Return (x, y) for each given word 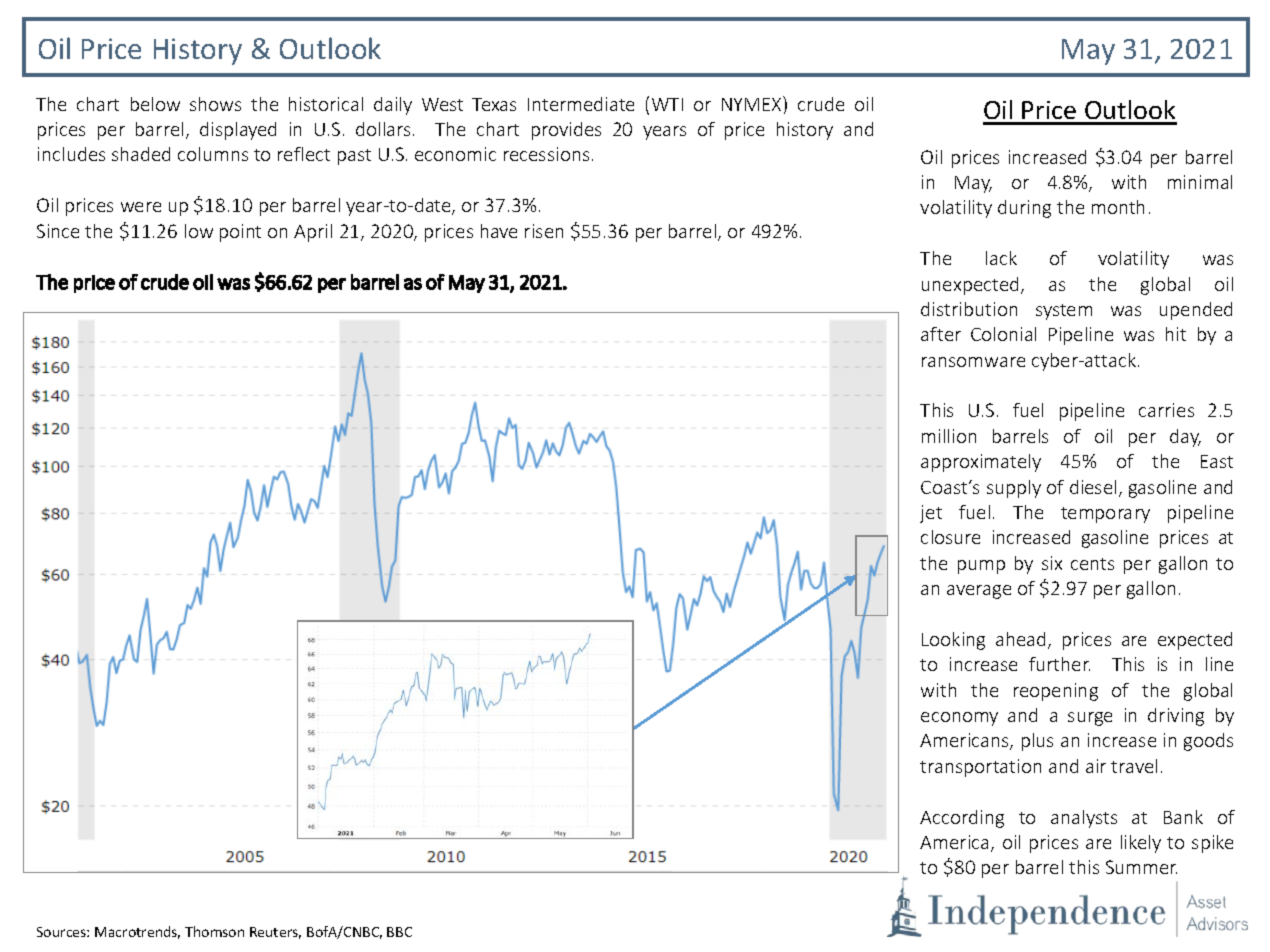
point (240, 233)
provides (566, 131)
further (1059, 664)
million (949, 436)
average (979, 592)
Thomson (214, 931)
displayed (238, 131)
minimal (1200, 182)
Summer (1141, 867)
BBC (399, 932)
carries (1166, 410)
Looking (953, 641)
